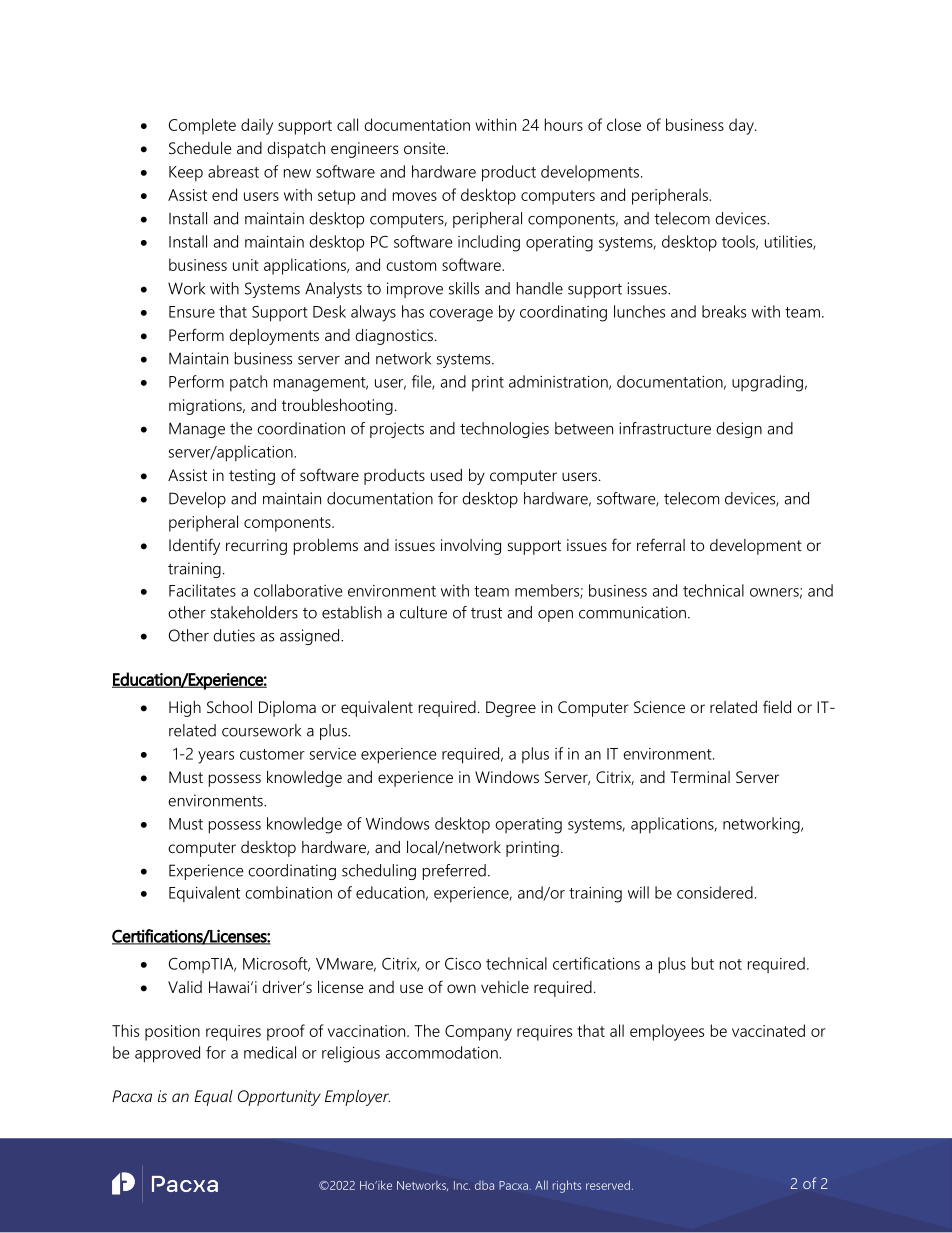 The image size is (952, 1233). I want to click on referral, so click(661, 544).
